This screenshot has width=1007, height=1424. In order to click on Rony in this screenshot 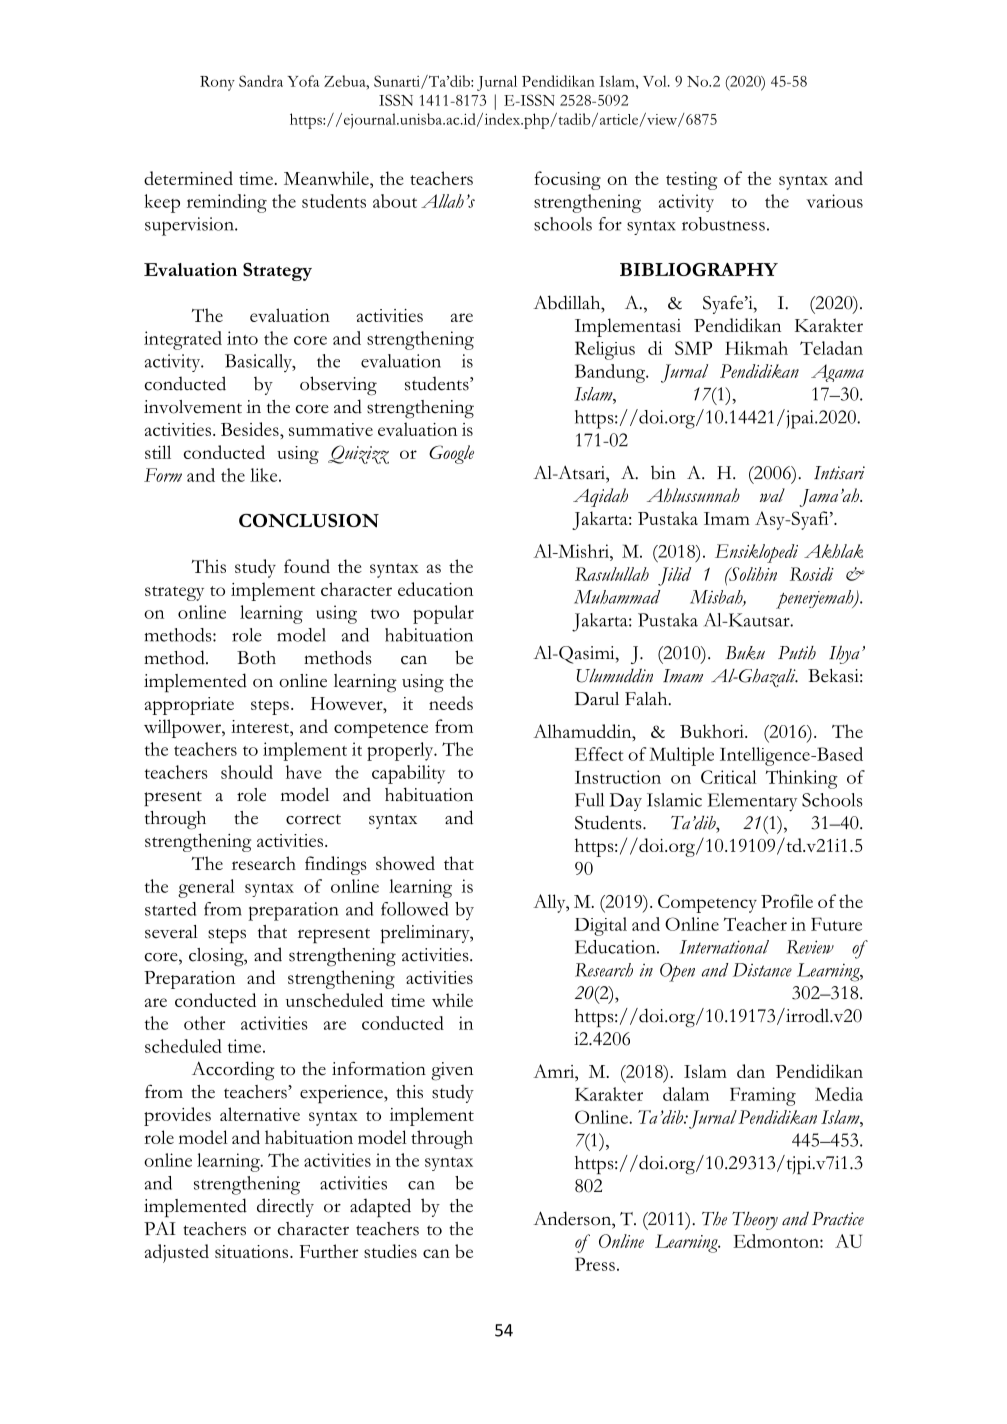, I will do `click(217, 83)`.
